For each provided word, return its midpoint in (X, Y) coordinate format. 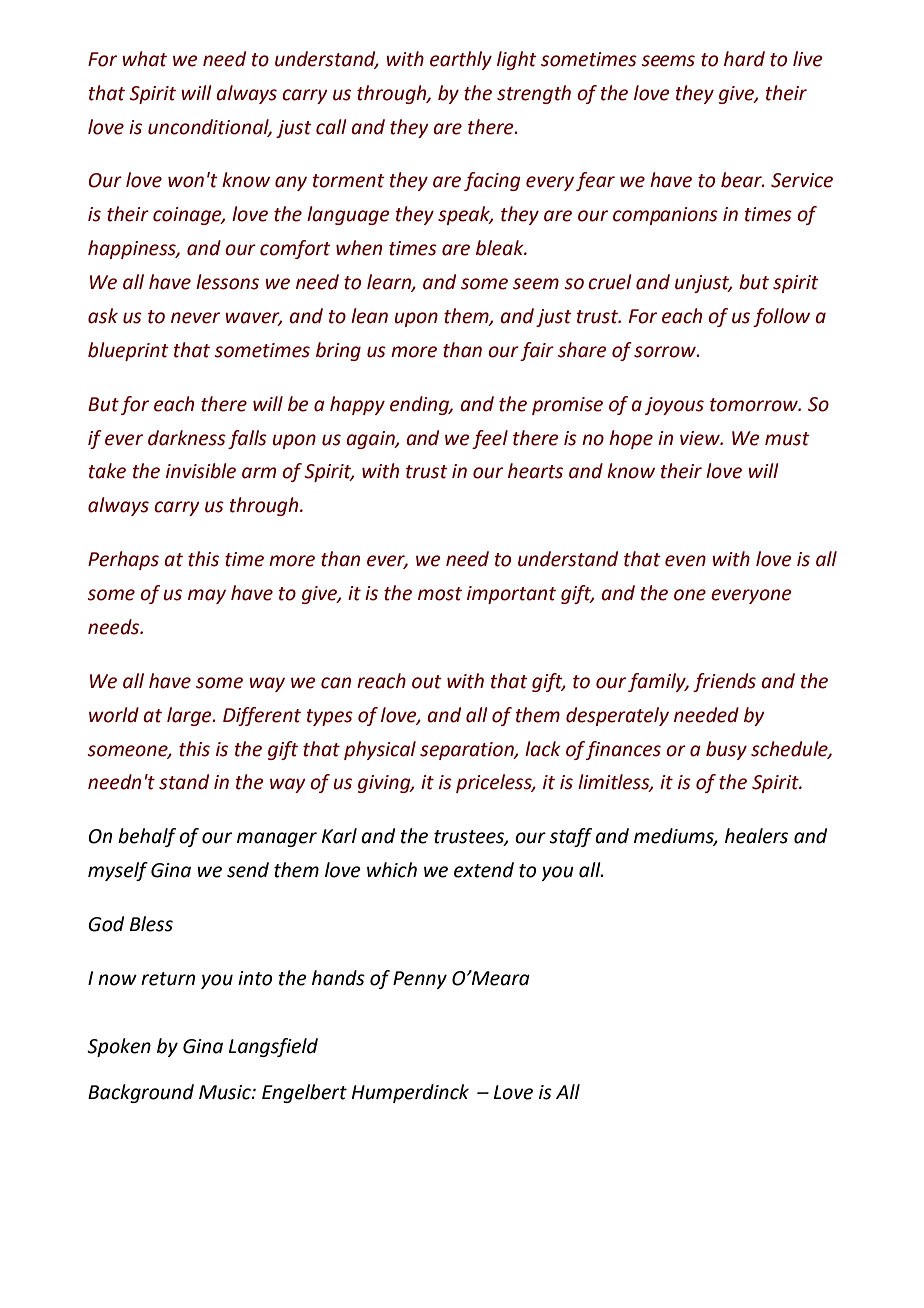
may (207, 596)
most (440, 594)
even (685, 561)
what (144, 59)
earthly (461, 60)
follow (781, 317)
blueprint (128, 351)
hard (744, 59)
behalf (147, 837)
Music (226, 1092)
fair (537, 351)
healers (756, 836)
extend (484, 870)
